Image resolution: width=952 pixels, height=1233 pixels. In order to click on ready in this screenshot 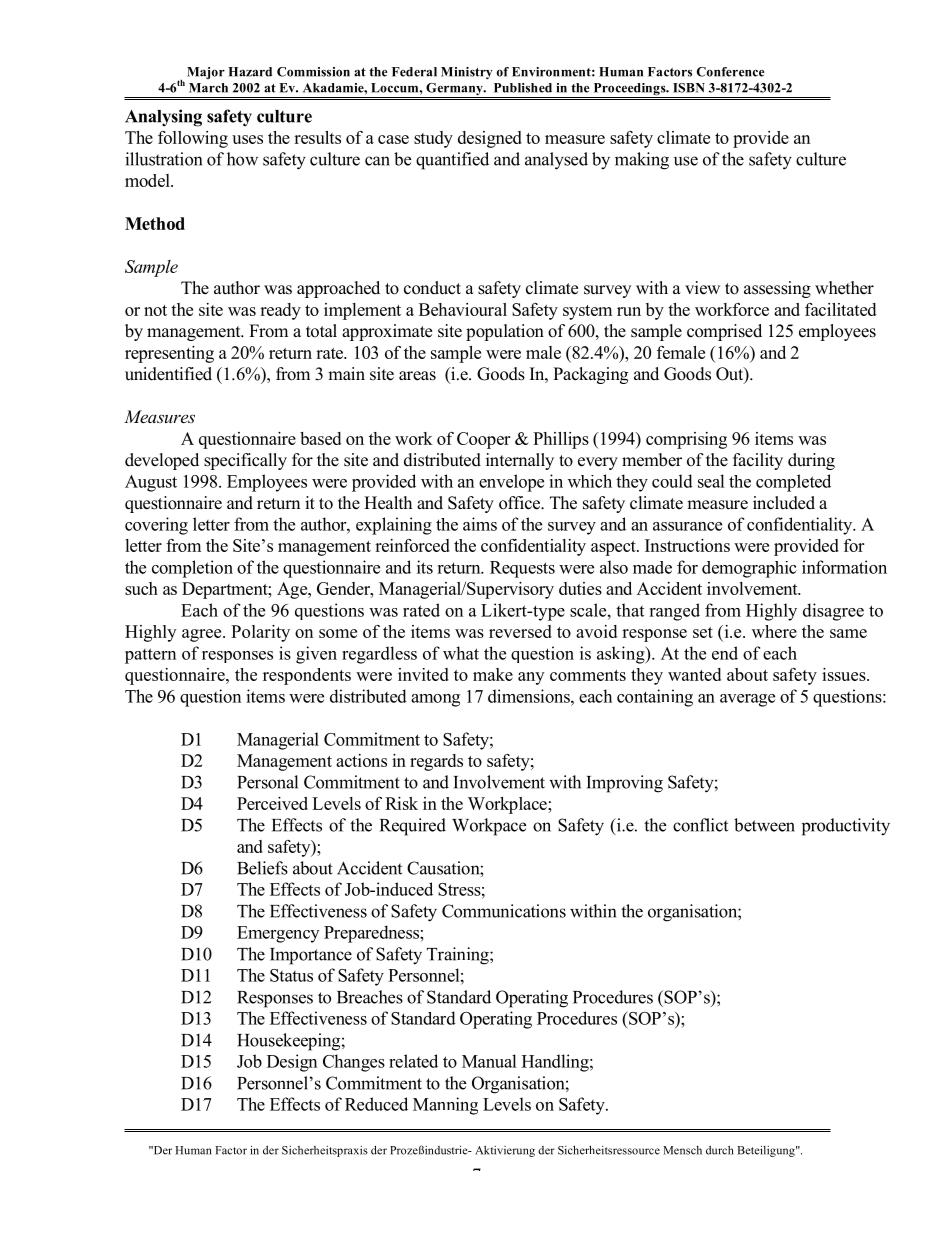, I will do `click(280, 311)`.
